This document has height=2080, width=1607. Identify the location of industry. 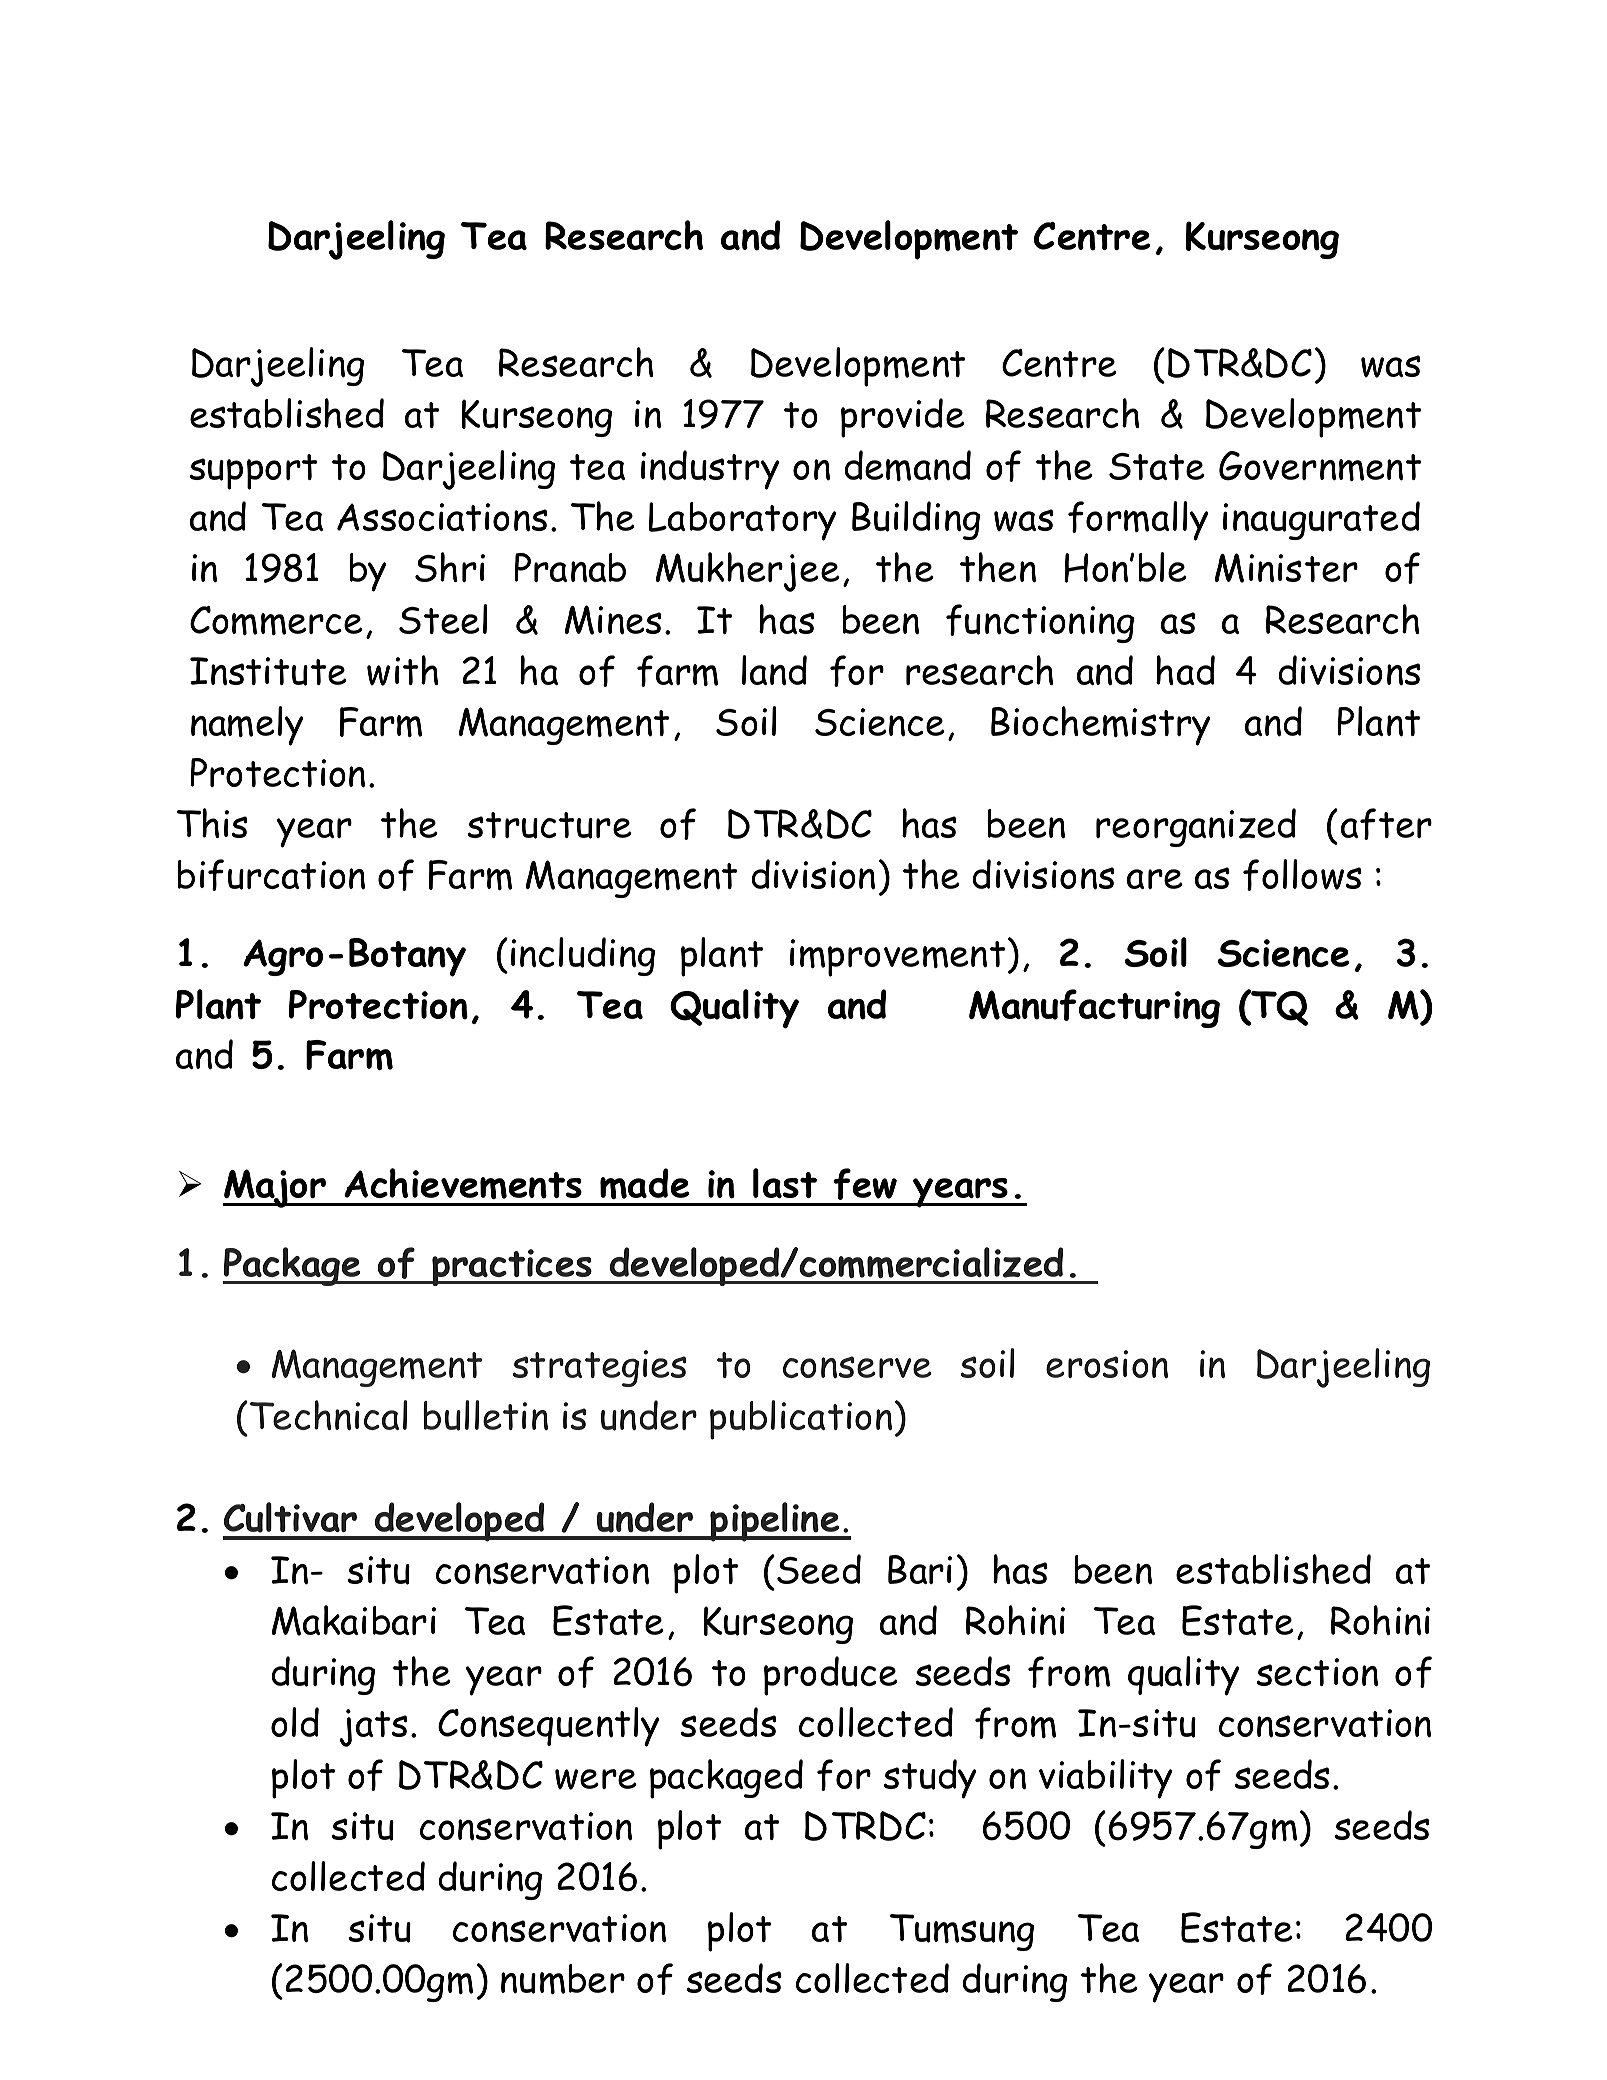
(710, 470).
